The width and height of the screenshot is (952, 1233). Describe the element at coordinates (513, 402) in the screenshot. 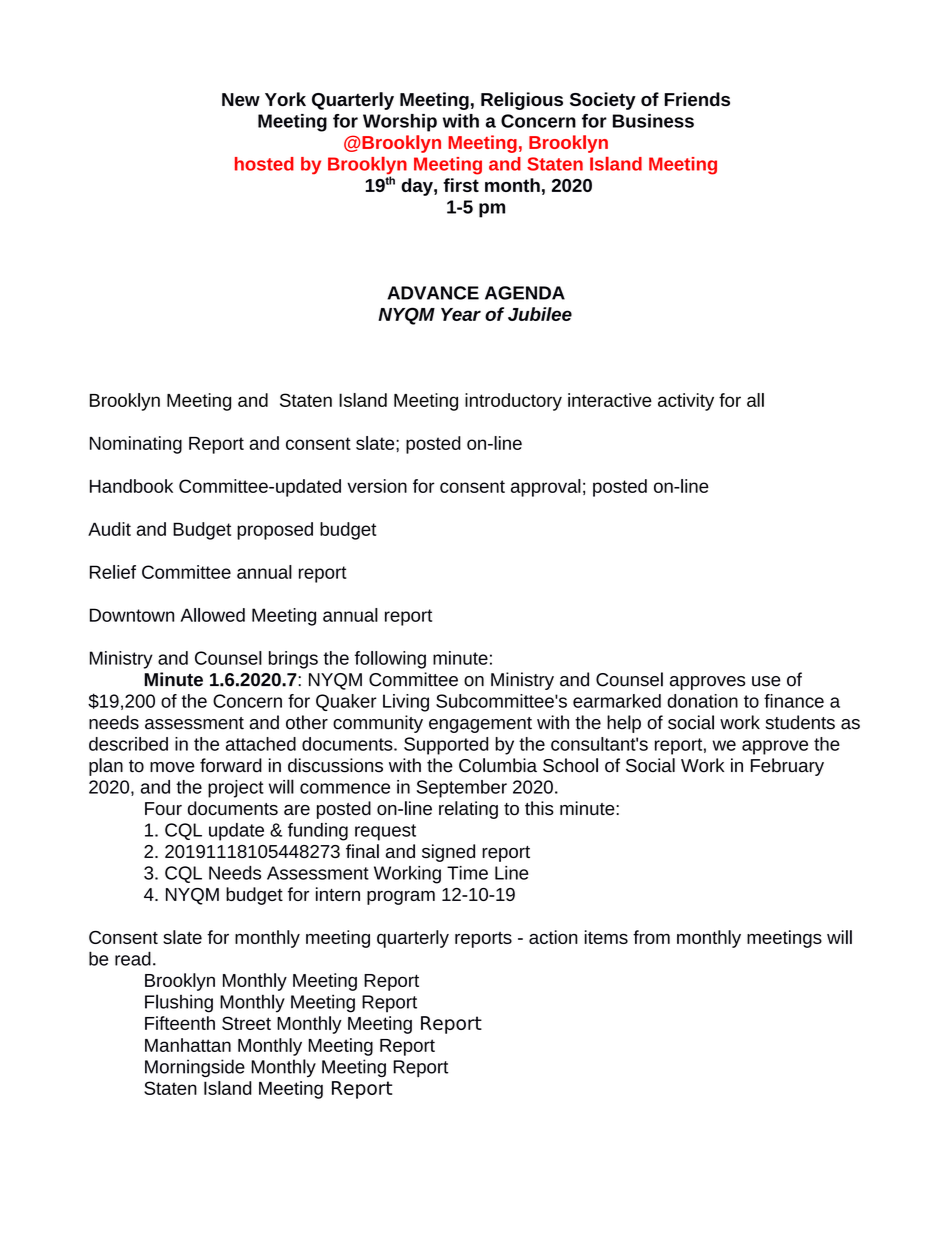

I see `introductory` at that location.
